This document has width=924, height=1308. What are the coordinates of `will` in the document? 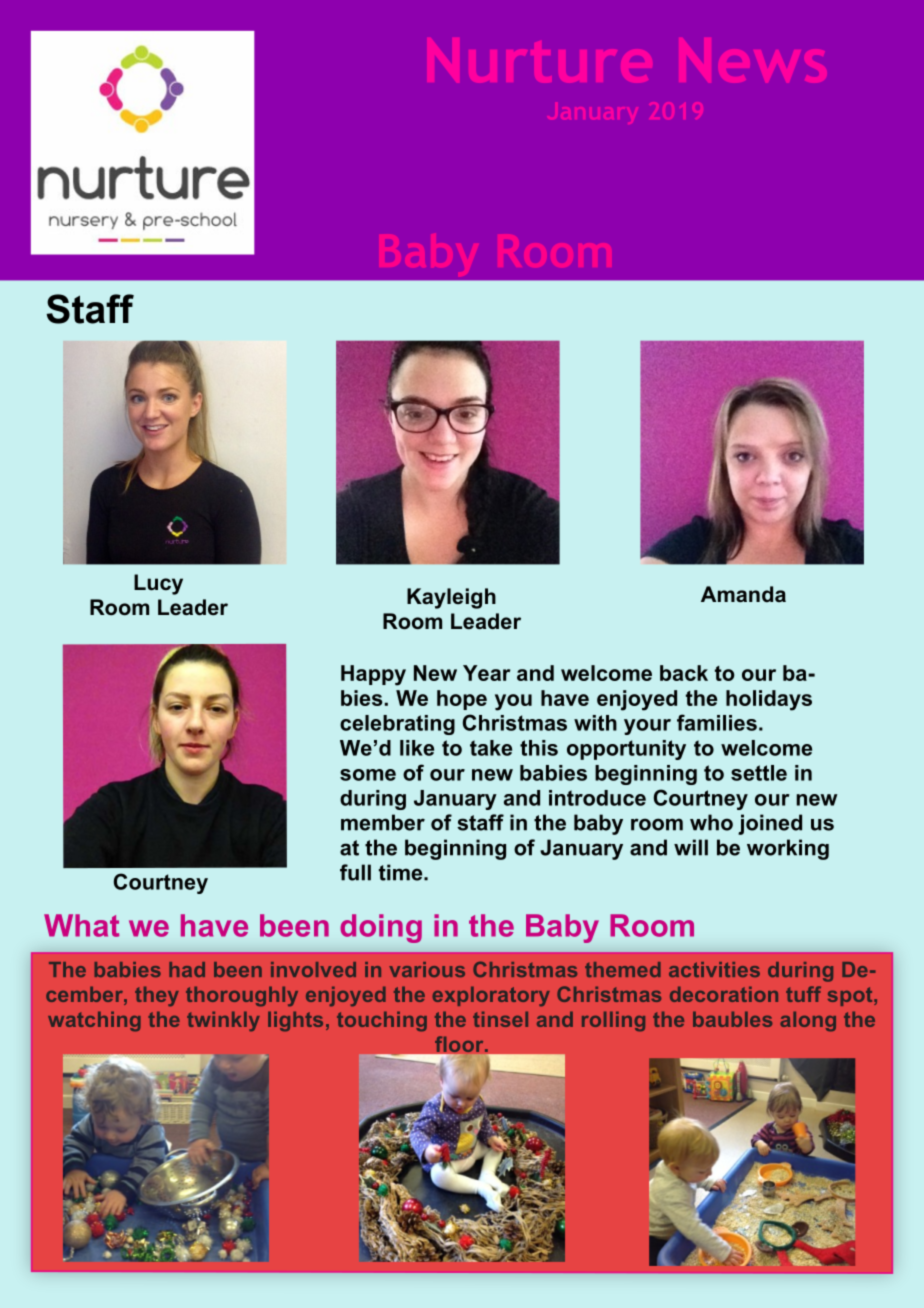 It's located at (691, 847).
